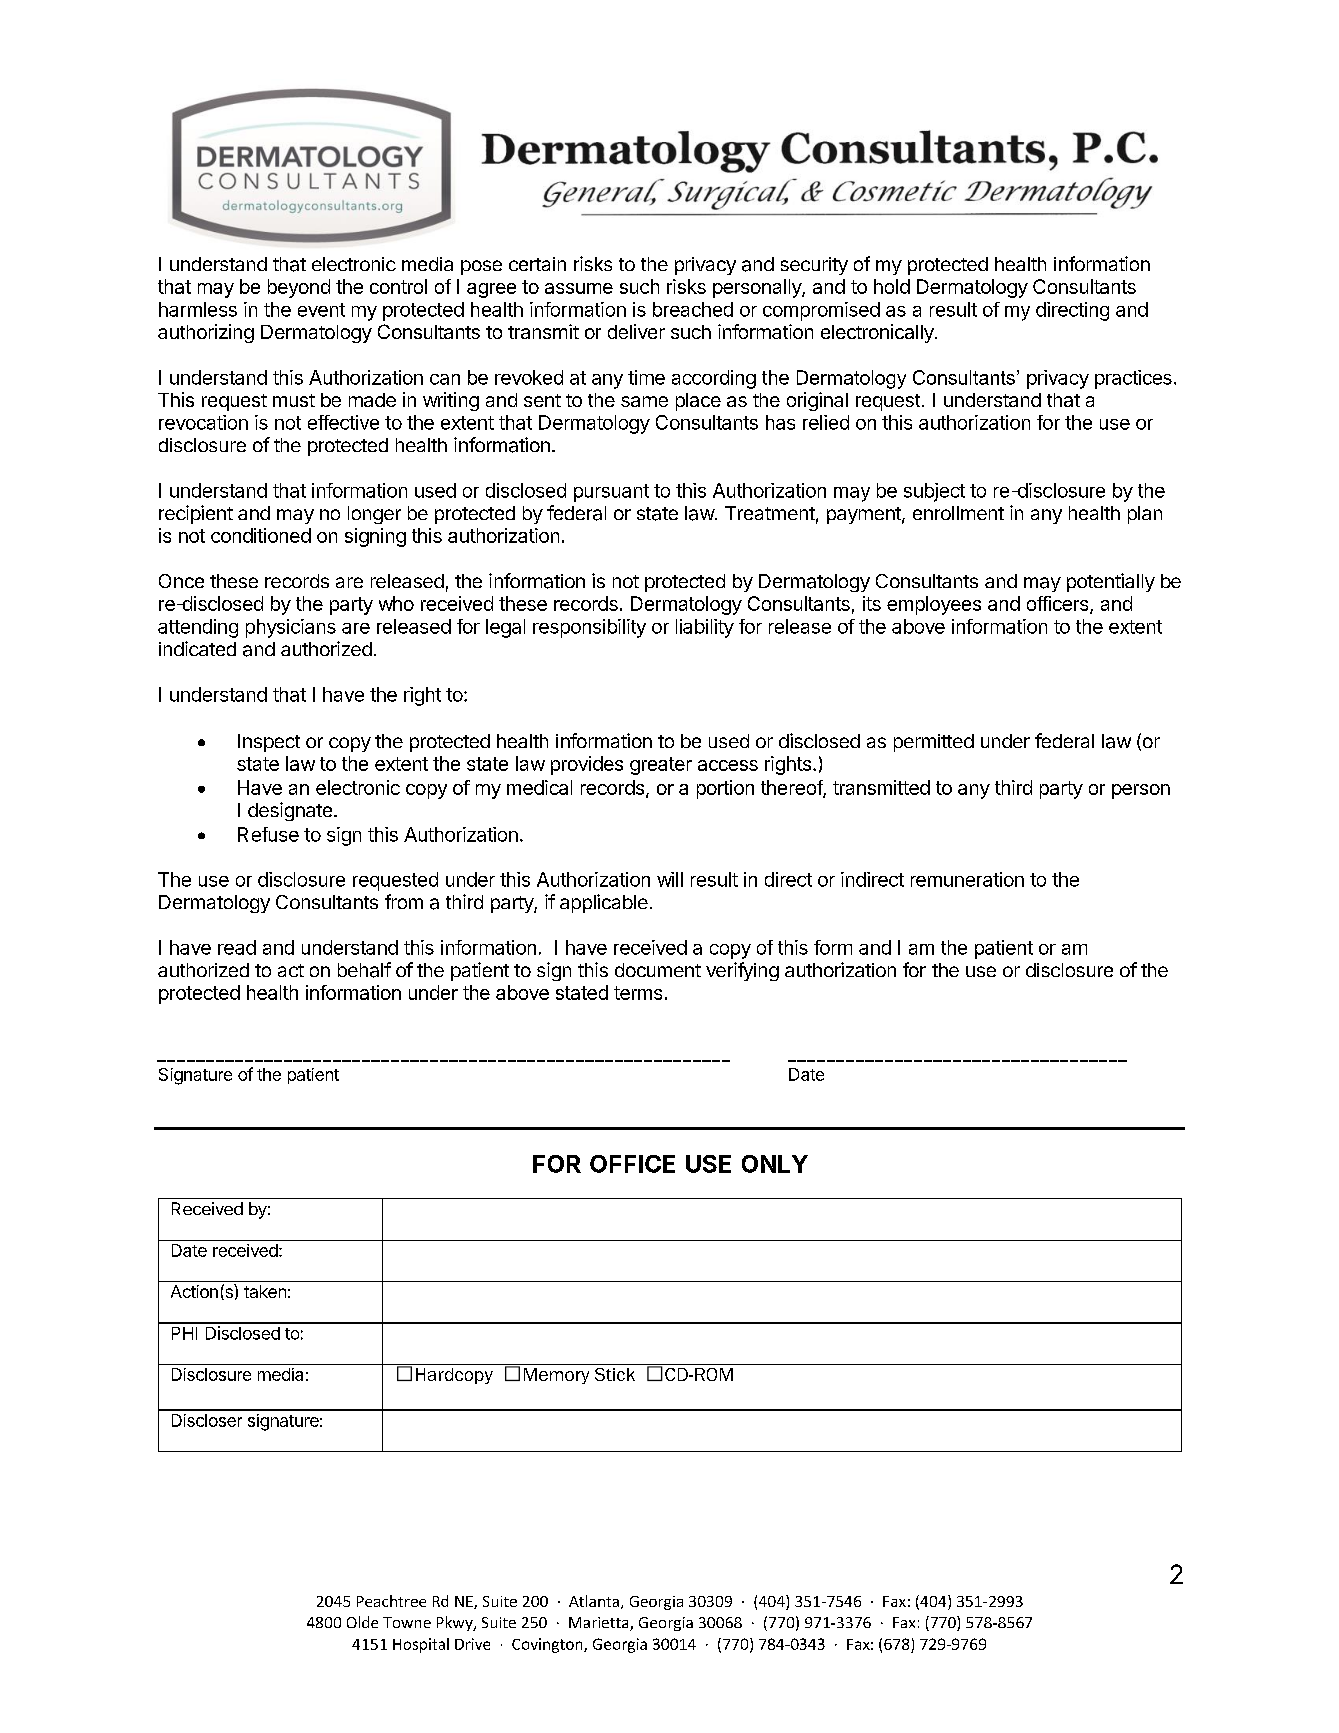 The height and width of the screenshot is (1733, 1339). What do you see at coordinates (600, 1624) in the screenshot?
I see `Marietta` at bounding box center [600, 1624].
